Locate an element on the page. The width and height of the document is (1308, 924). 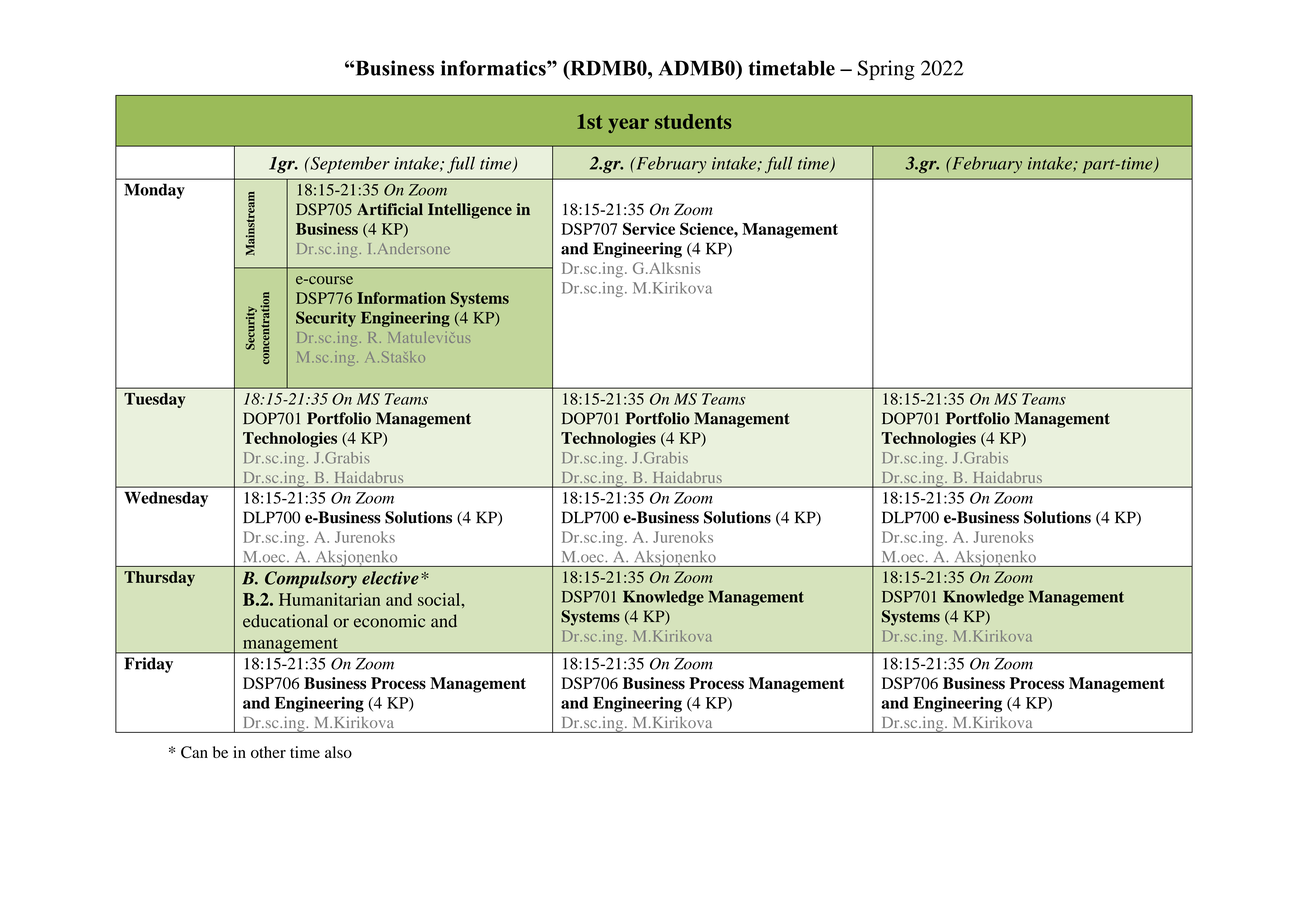
Spring is located at coordinates (886, 70).
